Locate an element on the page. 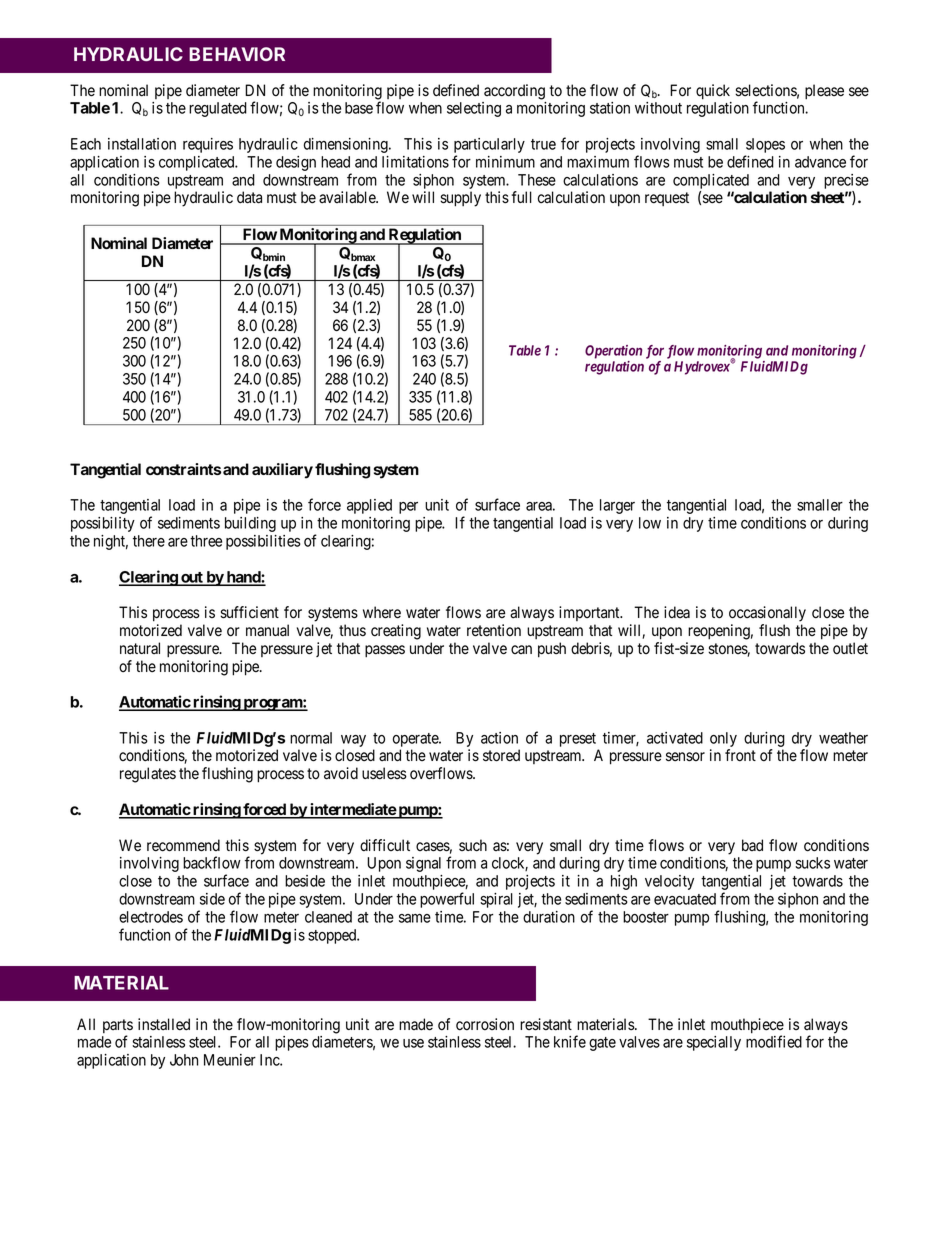 This page has height=1233, width=952. regulates is located at coordinates (148, 775).
